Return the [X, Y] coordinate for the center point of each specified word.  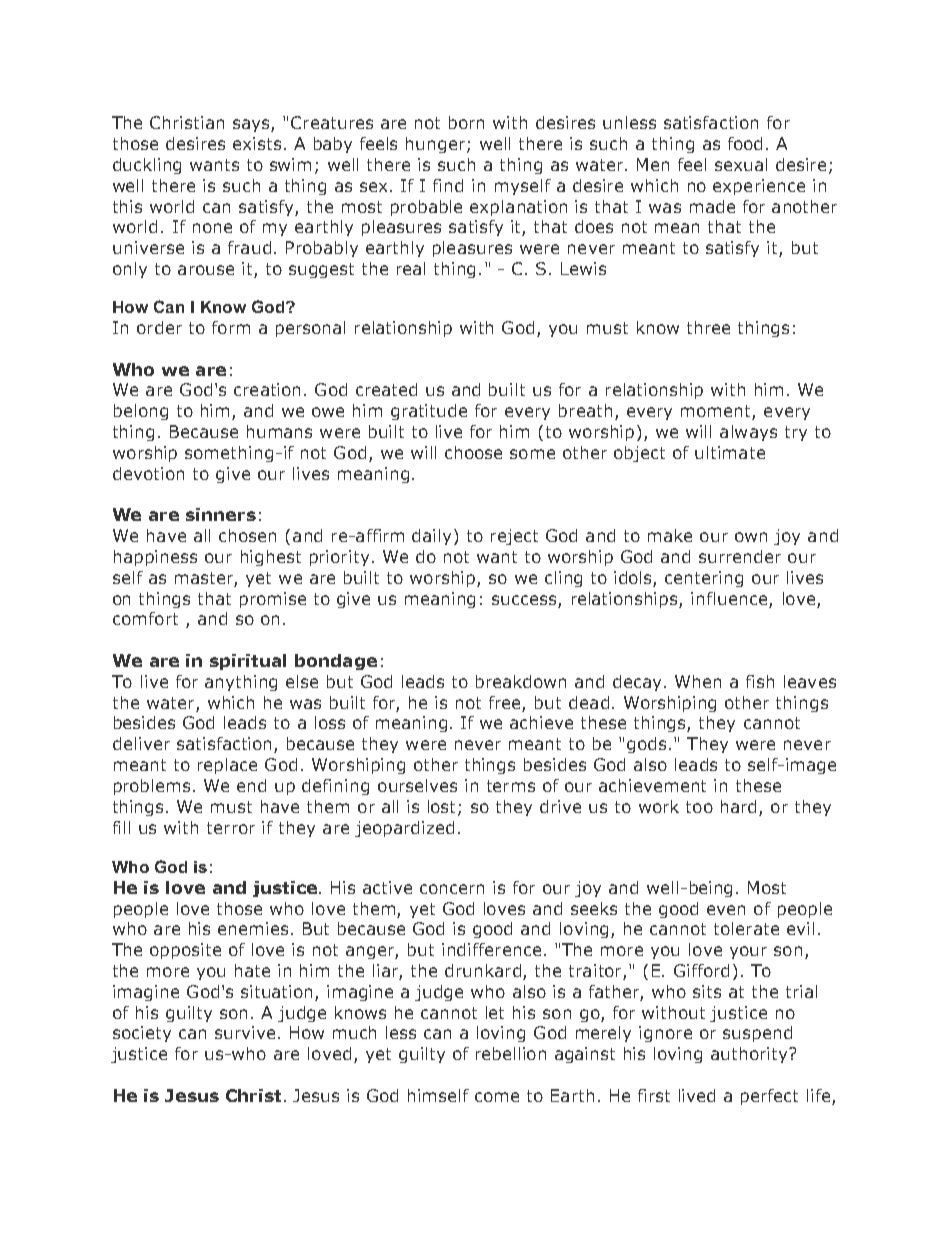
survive [245, 1032]
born [466, 122]
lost [443, 807]
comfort [145, 618]
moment [717, 412]
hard [738, 806]
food [745, 143]
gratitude [429, 412]
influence [729, 598]
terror [231, 828]
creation [267, 389]
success [524, 600]
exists [257, 143]
